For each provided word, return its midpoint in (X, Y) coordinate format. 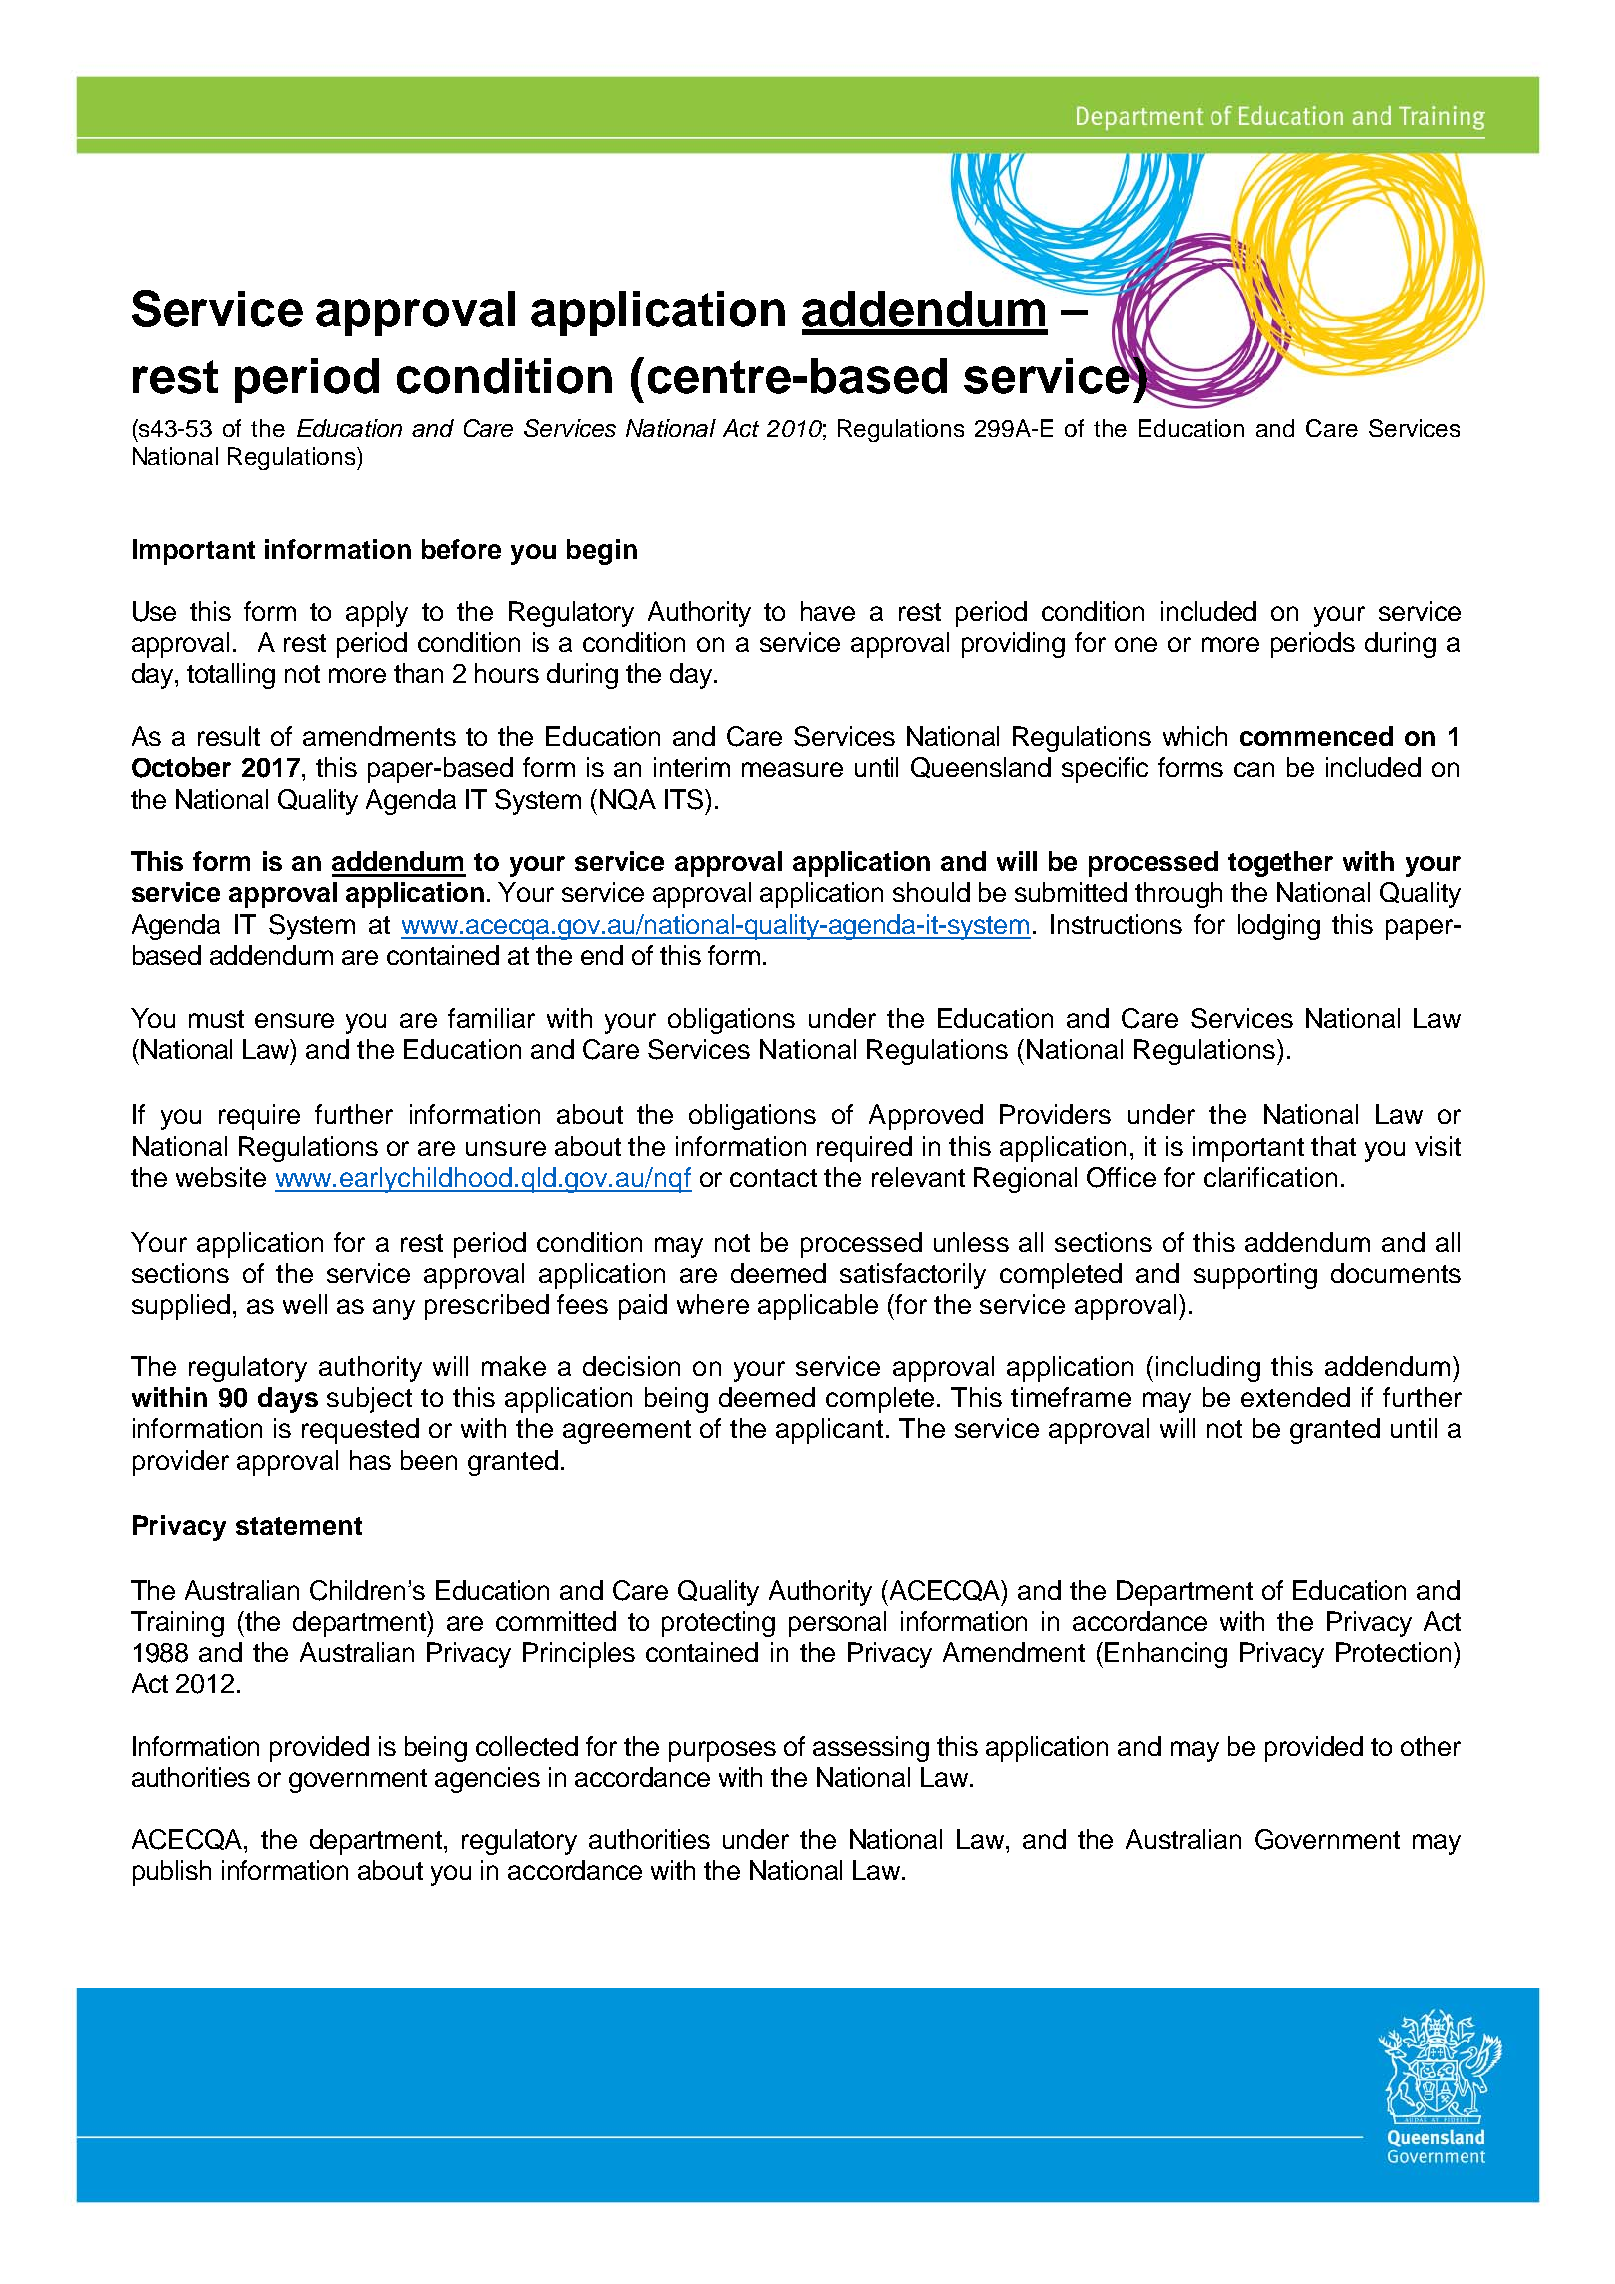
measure (792, 769)
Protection (1393, 1652)
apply (377, 614)
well (305, 1304)
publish (172, 1873)
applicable (818, 1307)
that (1333, 1146)
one (1136, 644)
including (1208, 1369)
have (828, 611)
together (1280, 864)
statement (299, 1526)
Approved (926, 1117)
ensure (294, 1020)
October (181, 767)
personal (837, 1624)
